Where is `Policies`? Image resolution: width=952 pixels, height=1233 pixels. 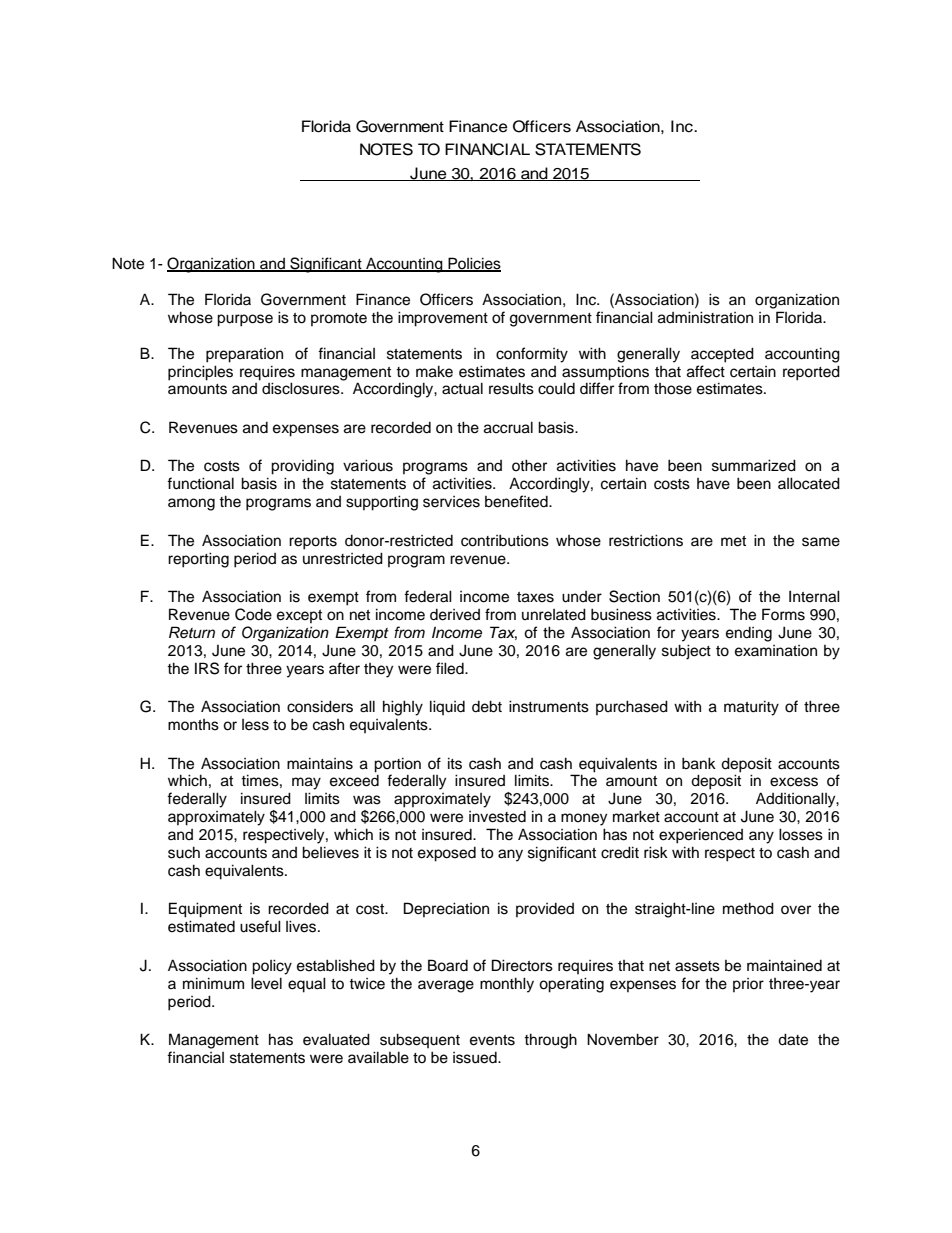 Policies is located at coordinates (473, 264).
